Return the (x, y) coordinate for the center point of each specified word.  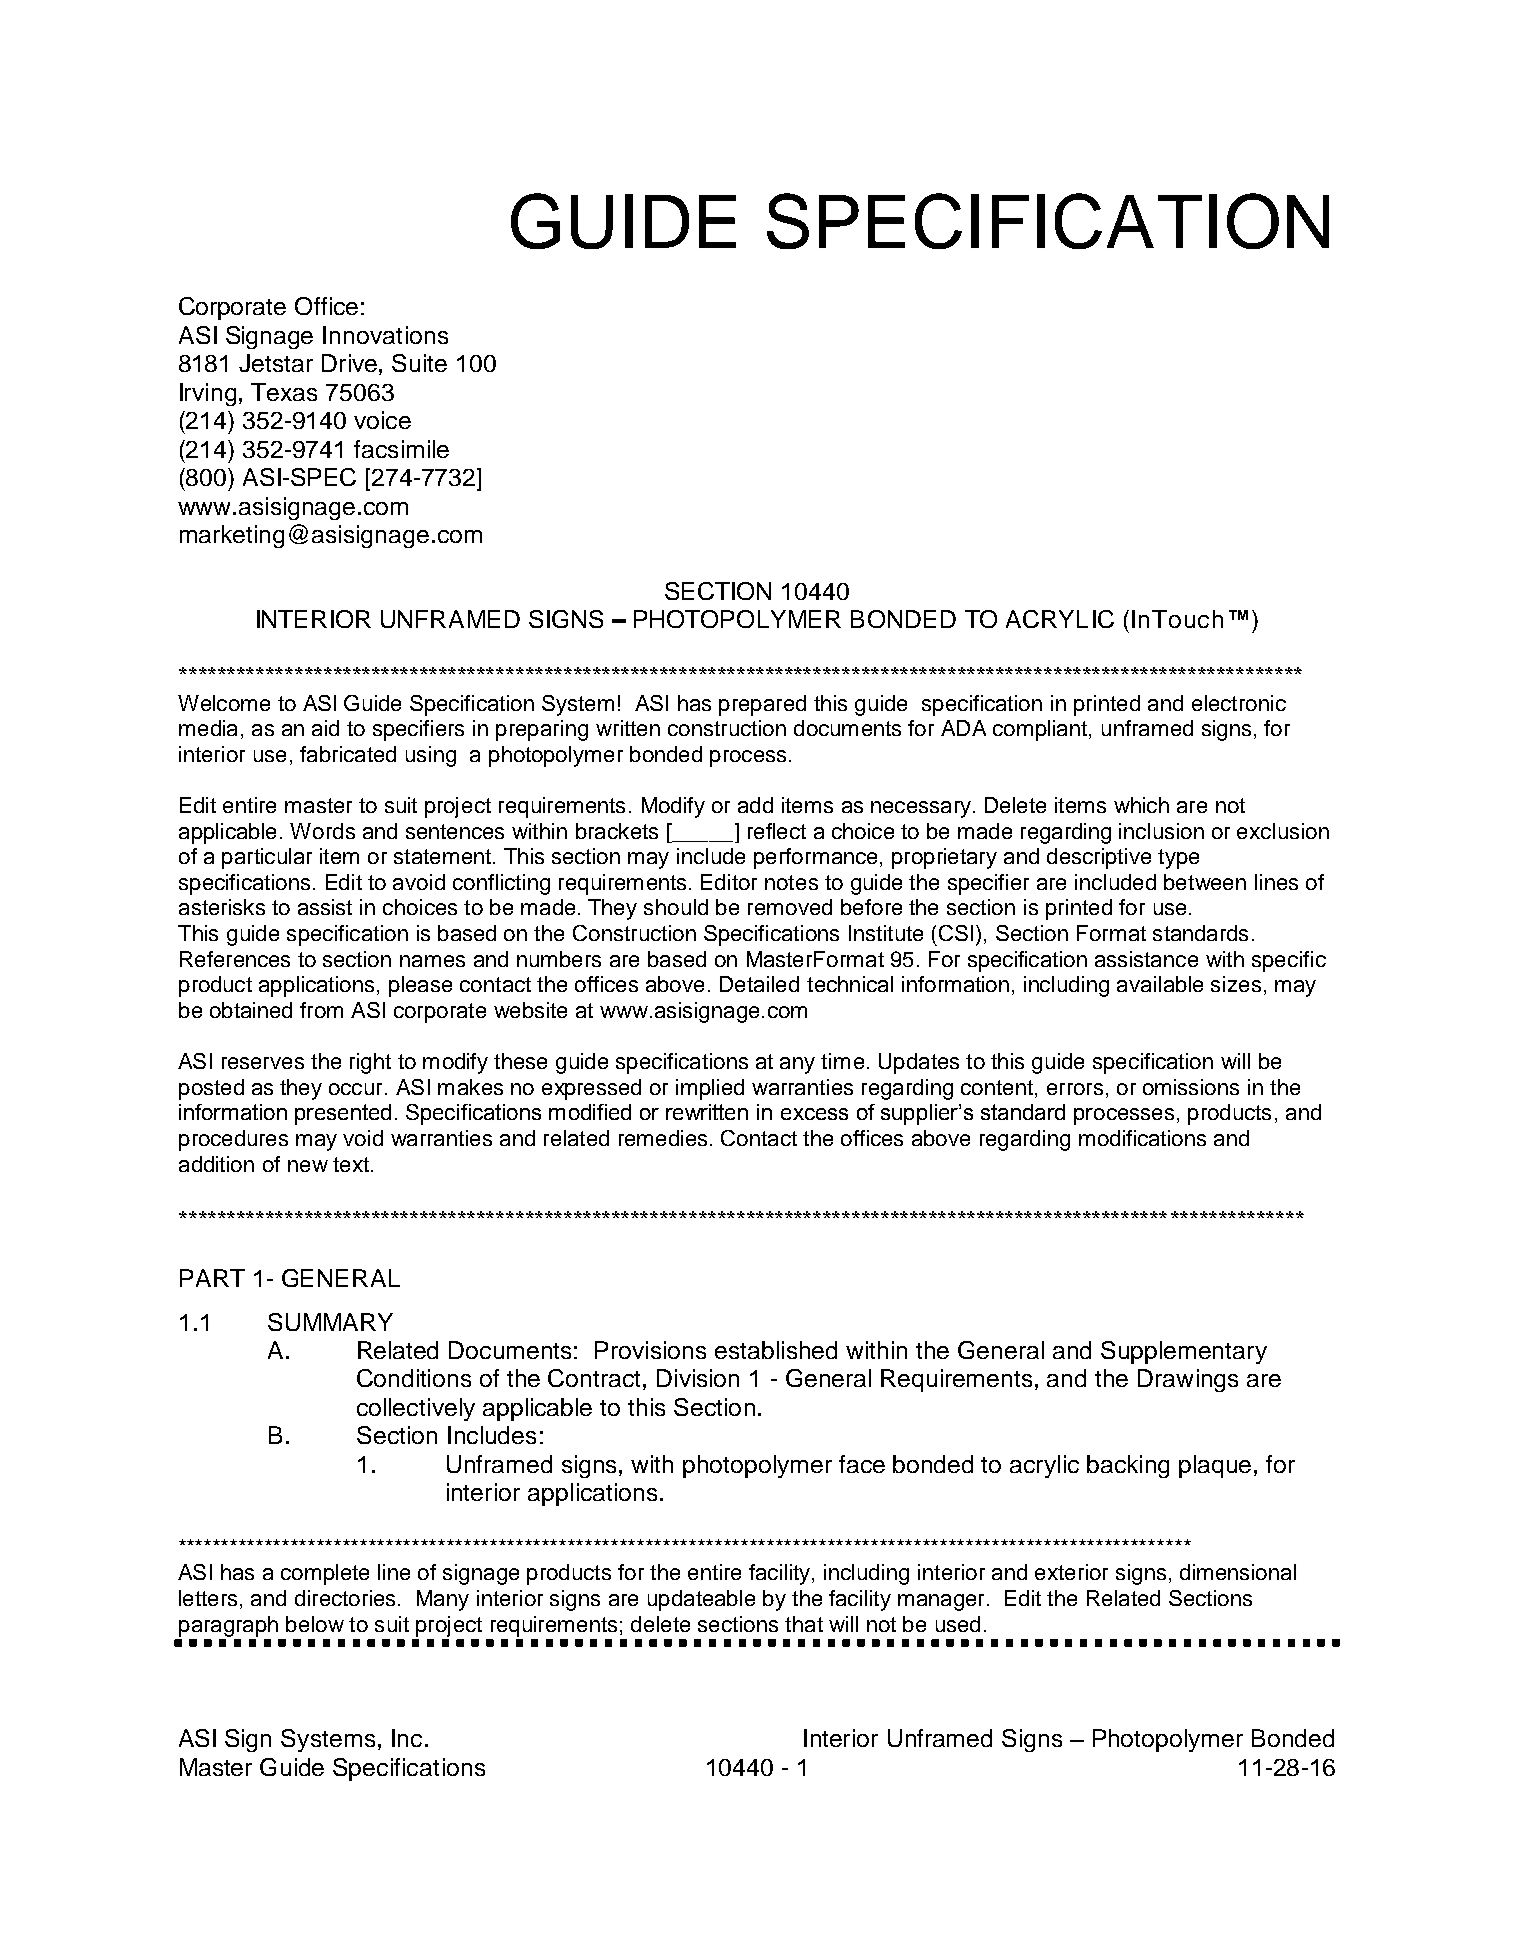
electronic (1239, 703)
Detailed (759, 984)
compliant (1040, 730)
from (321, 1010)
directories (345, 1598)
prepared (762, 705)
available (1160, 984)
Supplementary (1184, 1352)
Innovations (385, 335)
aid (325, 728)
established (776, 1350)
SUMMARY (330, 1322)
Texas (284, 392)
